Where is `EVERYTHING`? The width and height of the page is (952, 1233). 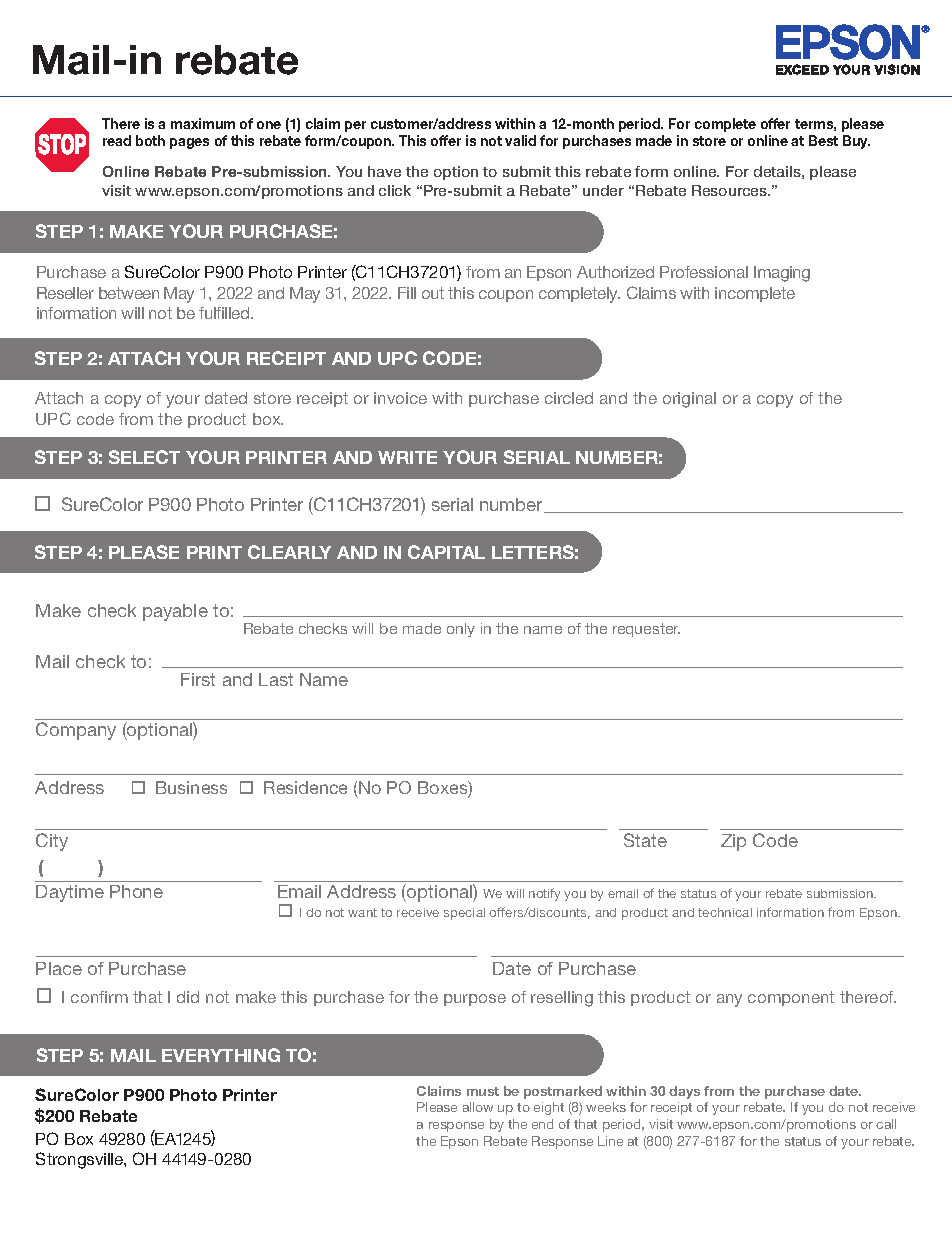 EVERYTHING is located at coordinates (221, 1055).
